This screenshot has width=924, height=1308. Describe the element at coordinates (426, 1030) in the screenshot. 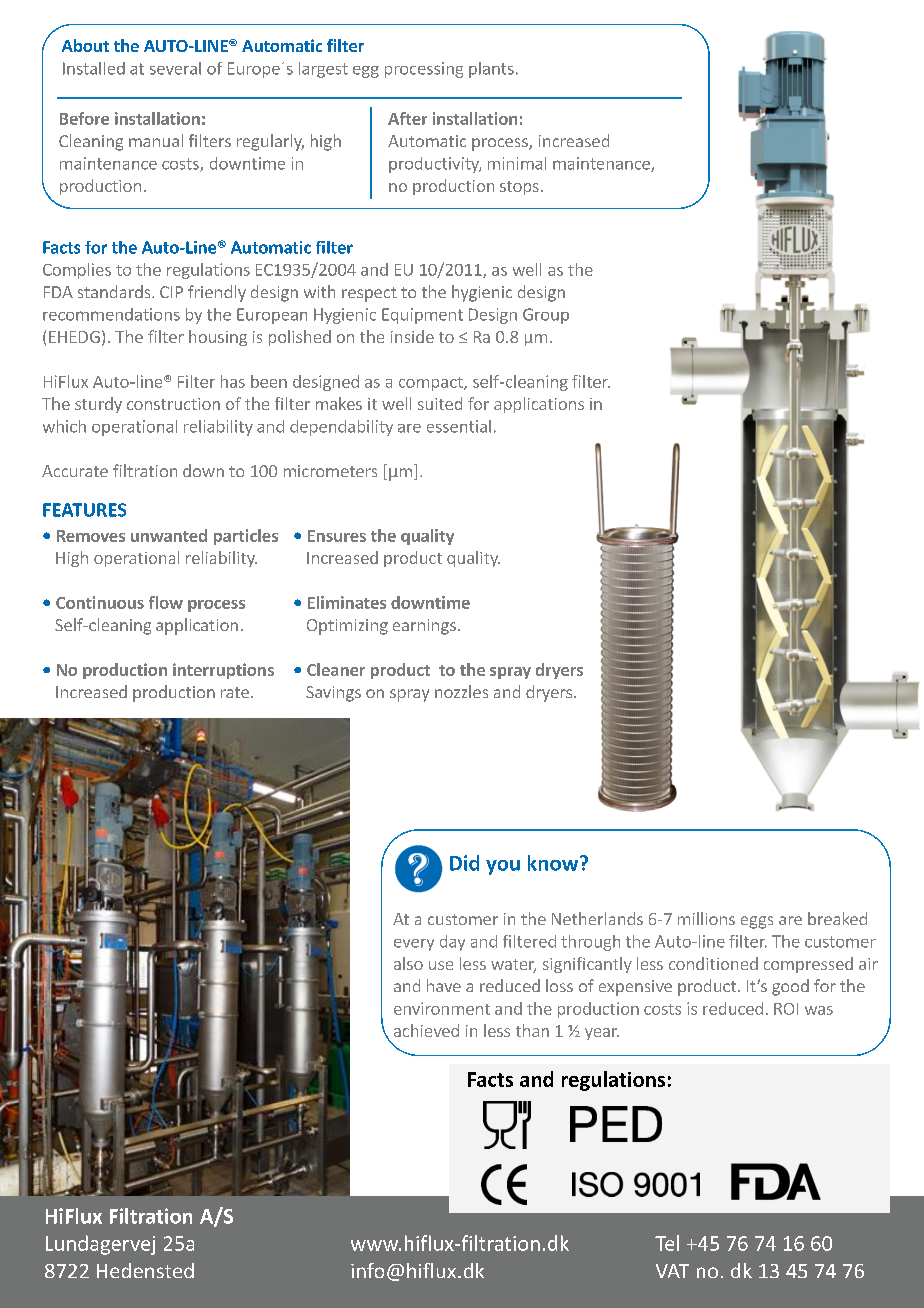

I see `achieved` at that location.
